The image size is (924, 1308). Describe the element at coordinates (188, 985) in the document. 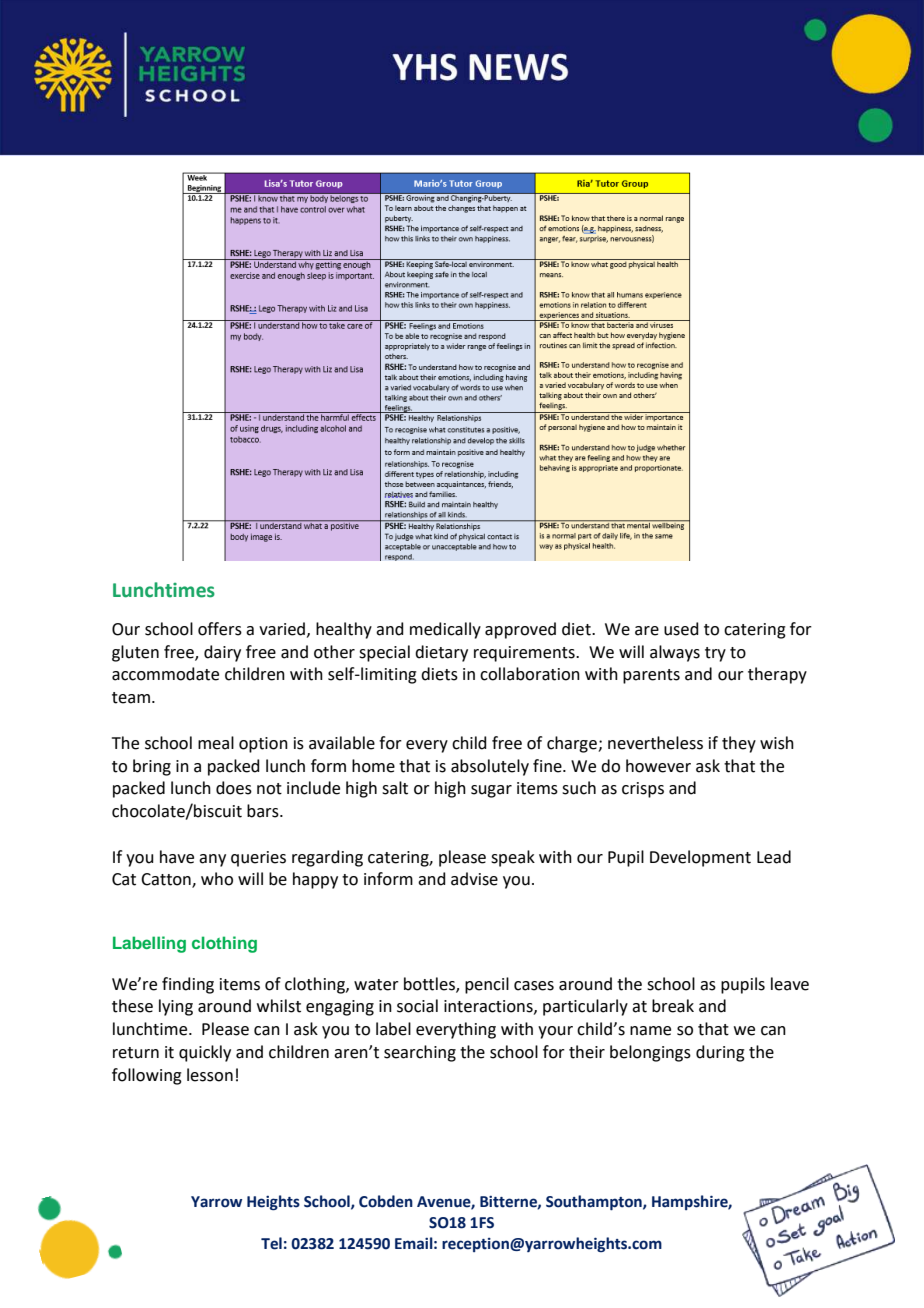

I see `finding` at that location.
